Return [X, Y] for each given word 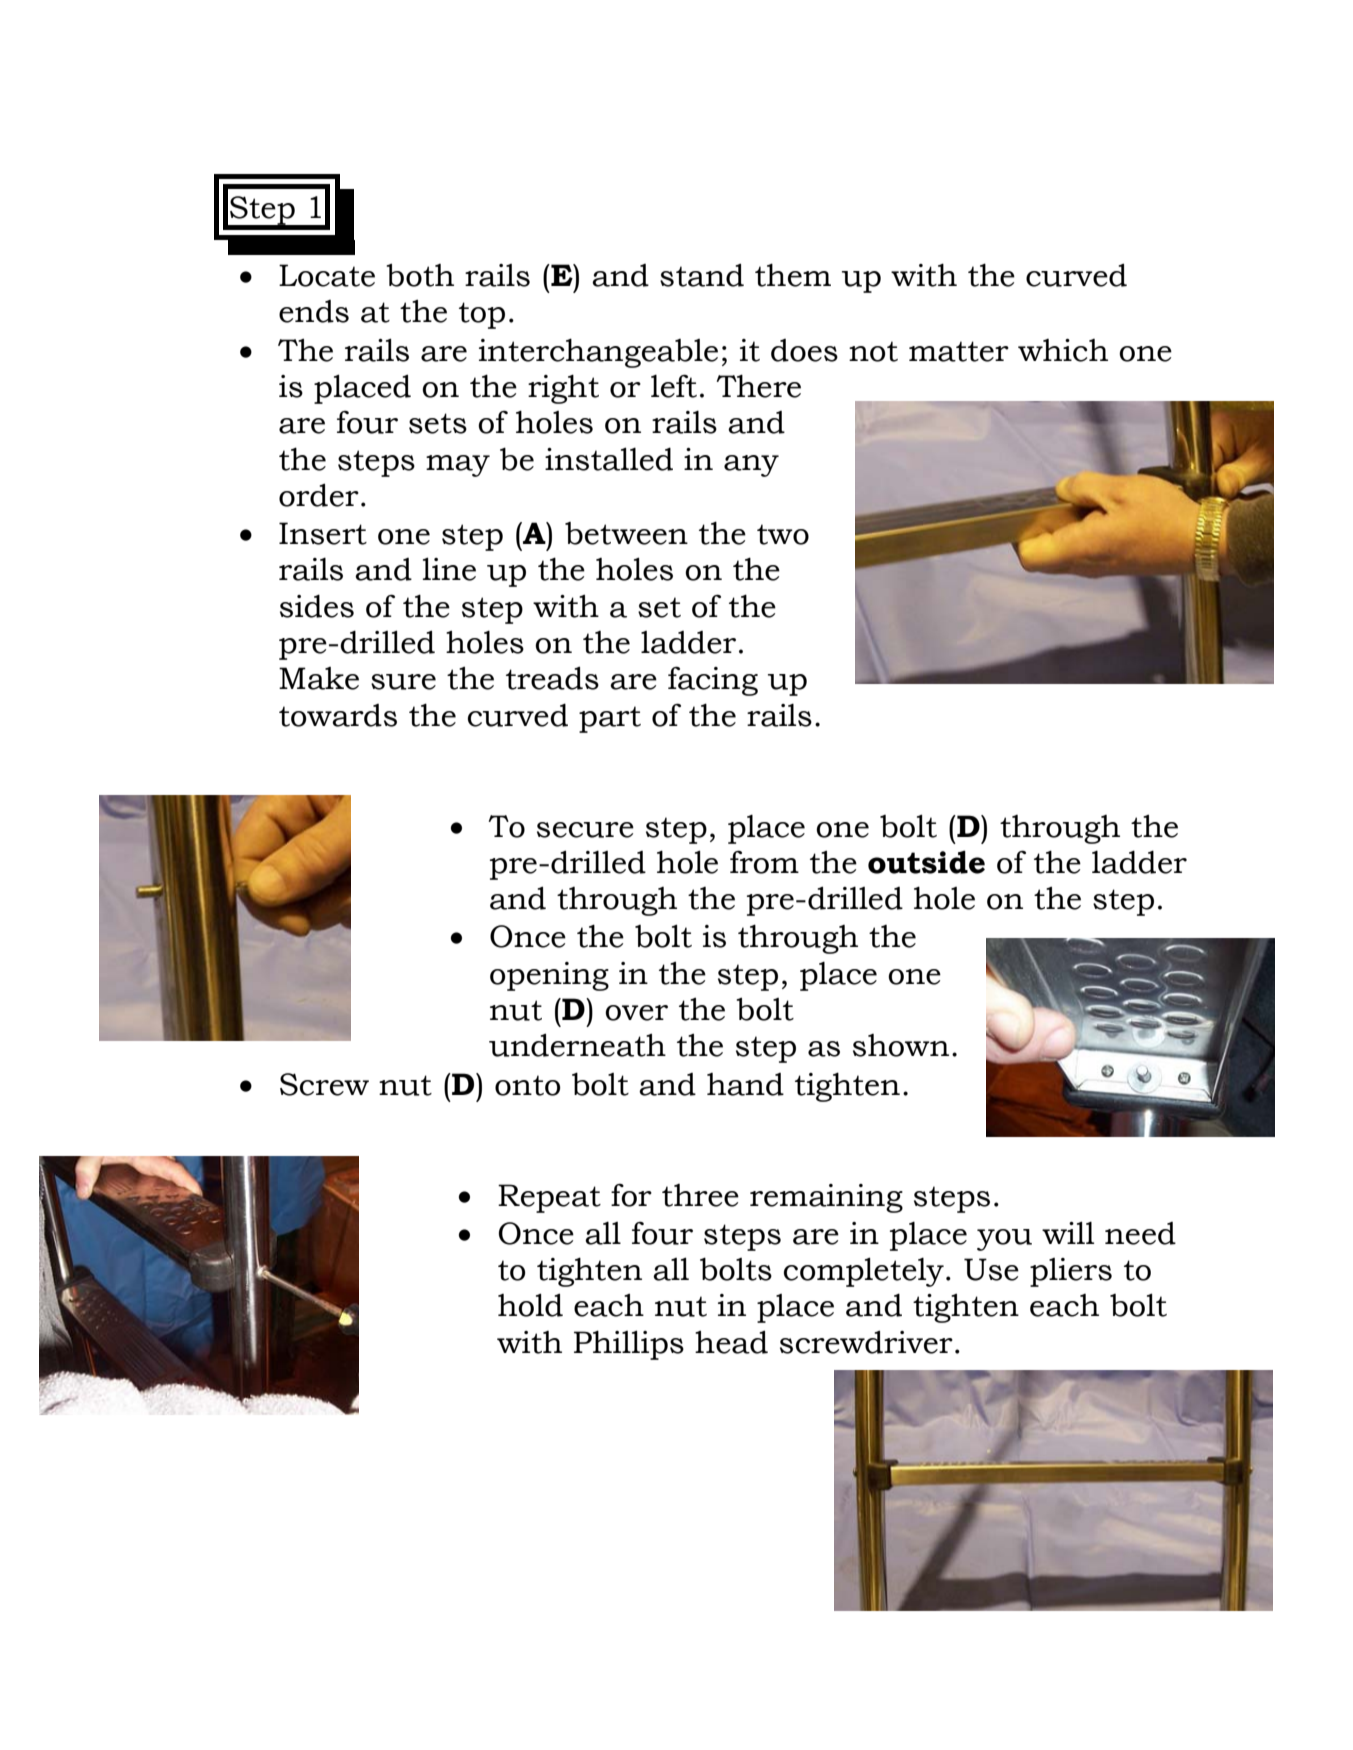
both [420, 275]
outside [926, 862]
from [764, 862]
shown [901, 1045]
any [751, 466]
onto [527, 1085]
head [731, 1342]
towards [338, 715]
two [783, 534]
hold [530, 1305]
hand [745, 1084]
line [449, 569]
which [1063, 350]
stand [702, 275]
